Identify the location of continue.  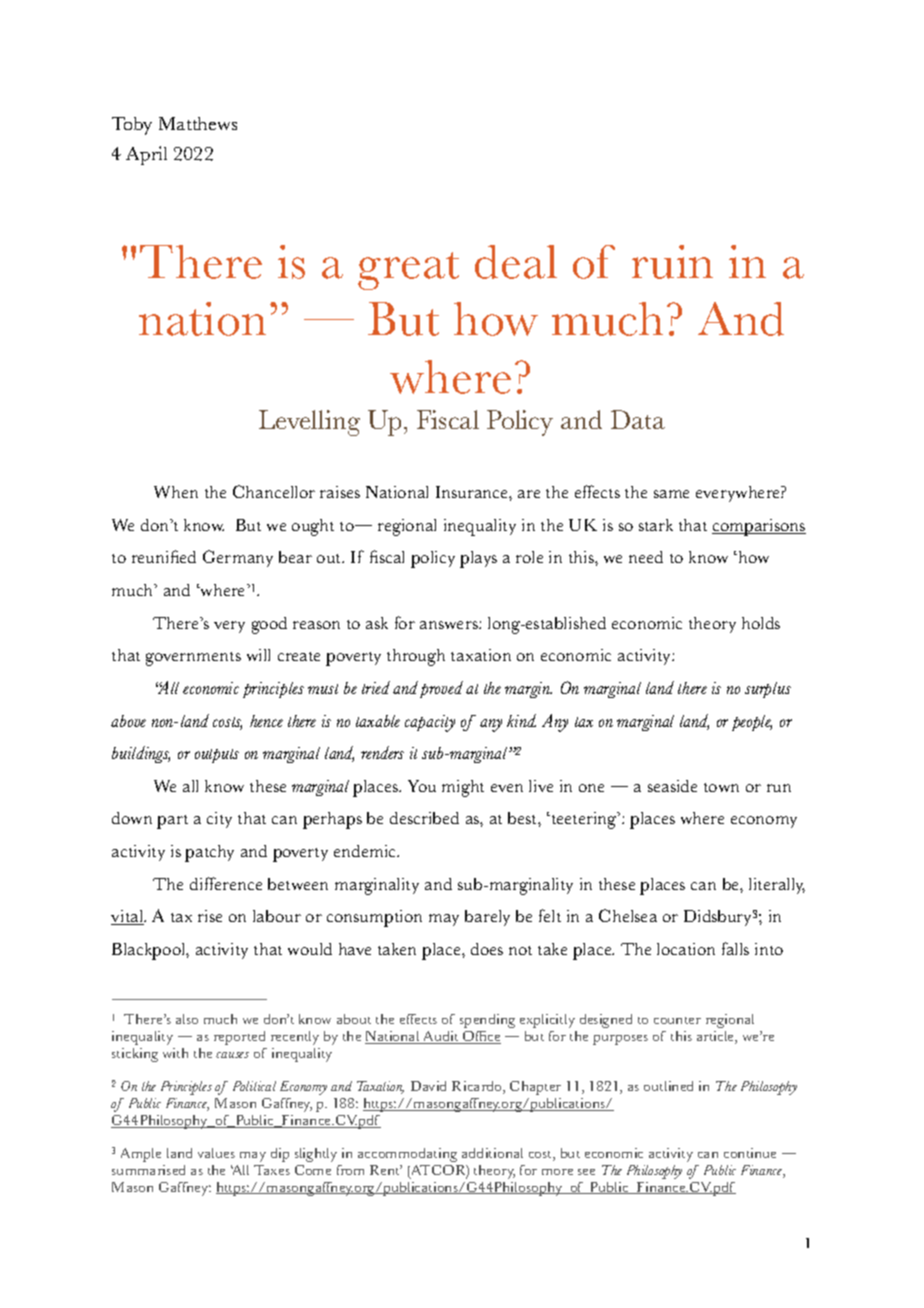
(750, 1153).
